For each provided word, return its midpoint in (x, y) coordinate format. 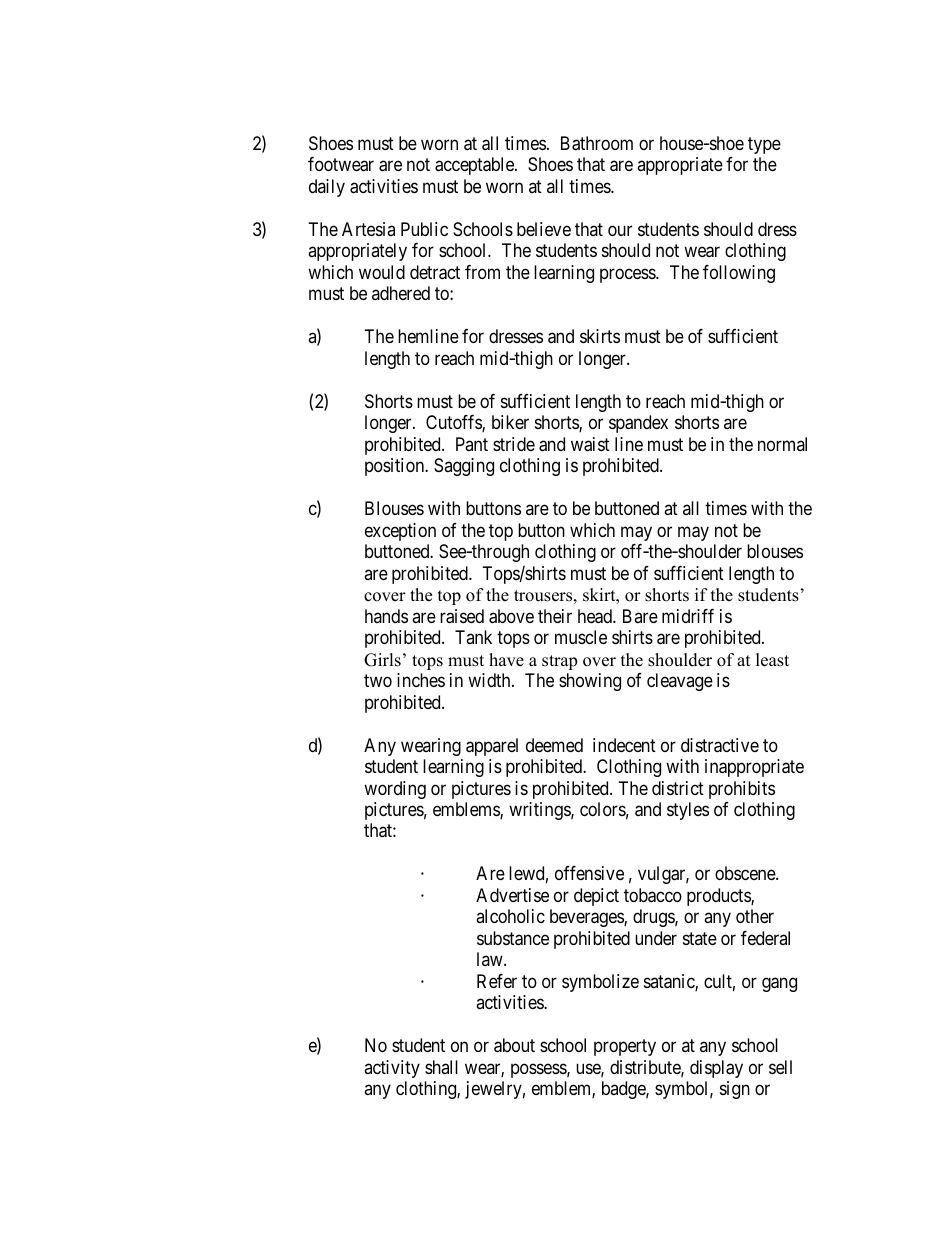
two (378, 680)
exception (400, 532)
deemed (554, 745)
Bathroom (597, 143)
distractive (720, 745)
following (739, 274)
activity (392, 1069)
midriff (688, 616)
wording (395, 790)
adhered (401, 293)
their (555, 616)
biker (510, 422)
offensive (589, 873)
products (719, 897)
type (764, 145)
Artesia (368, 229)
